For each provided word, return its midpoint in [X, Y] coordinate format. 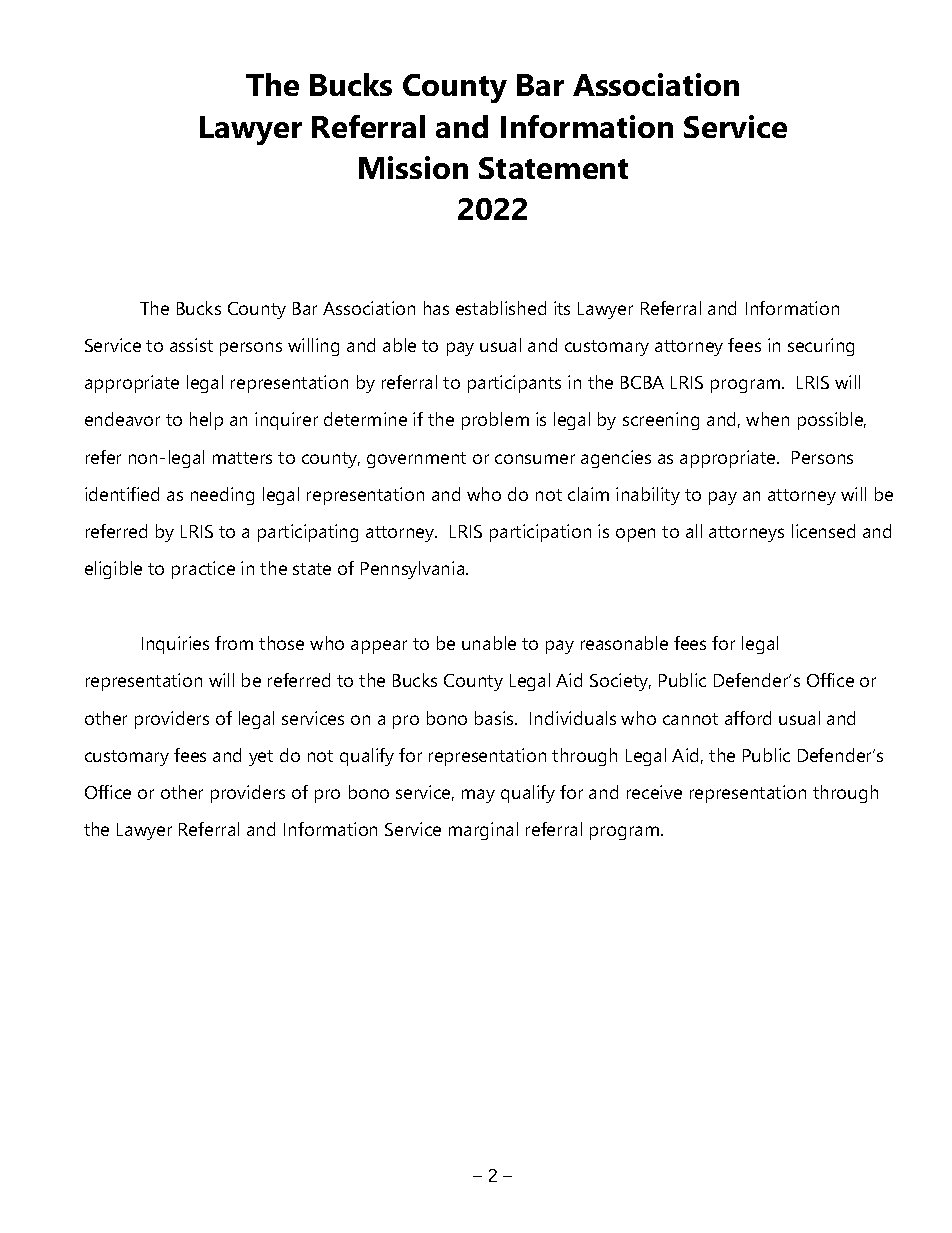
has [436, 308]
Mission [413, 167]
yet [261, 758]
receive [654, 792]
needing [222, 496]
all [694, 531]
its [562, 308]
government [416, 460]
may [478, 796]
